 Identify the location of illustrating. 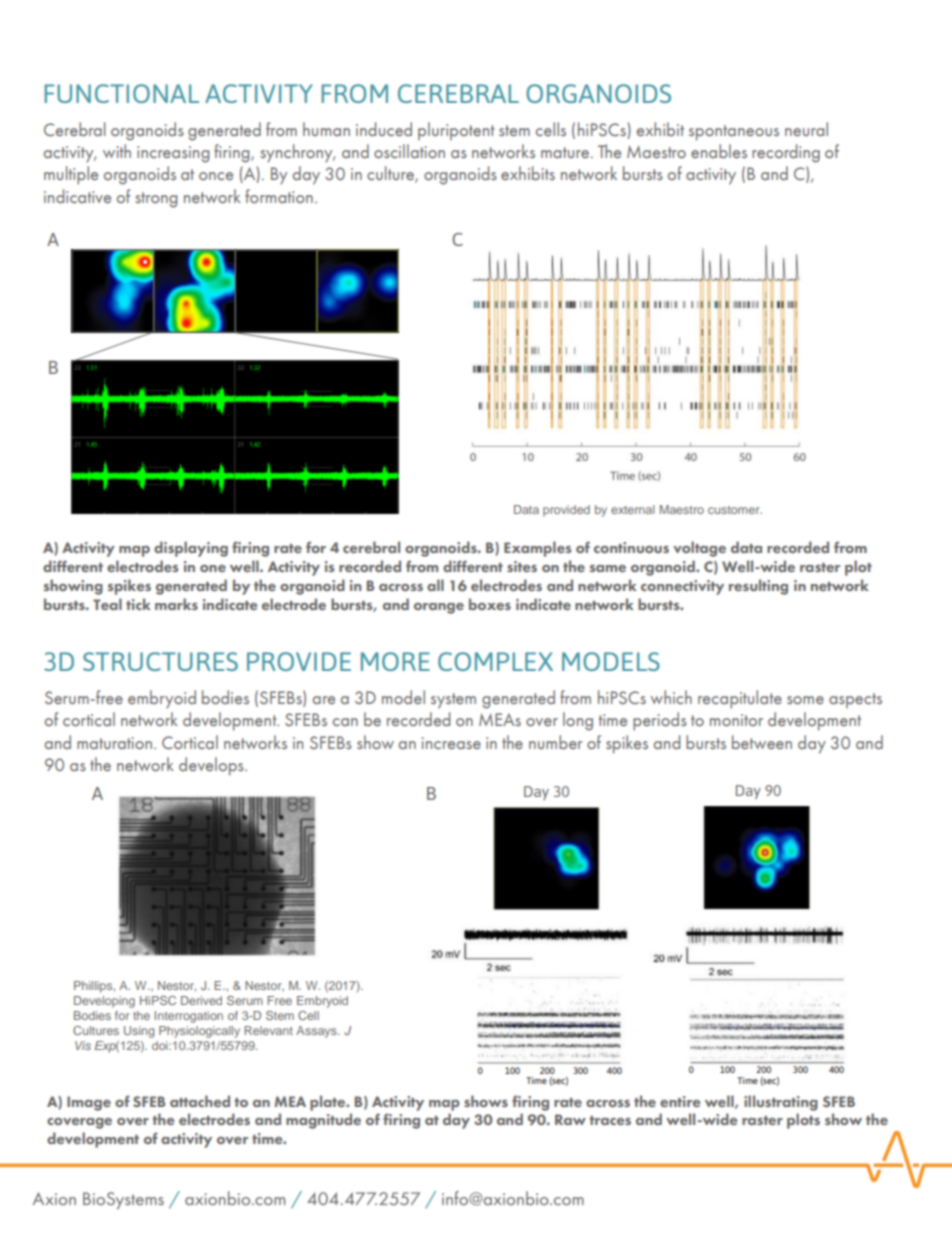
(781, 1103).
